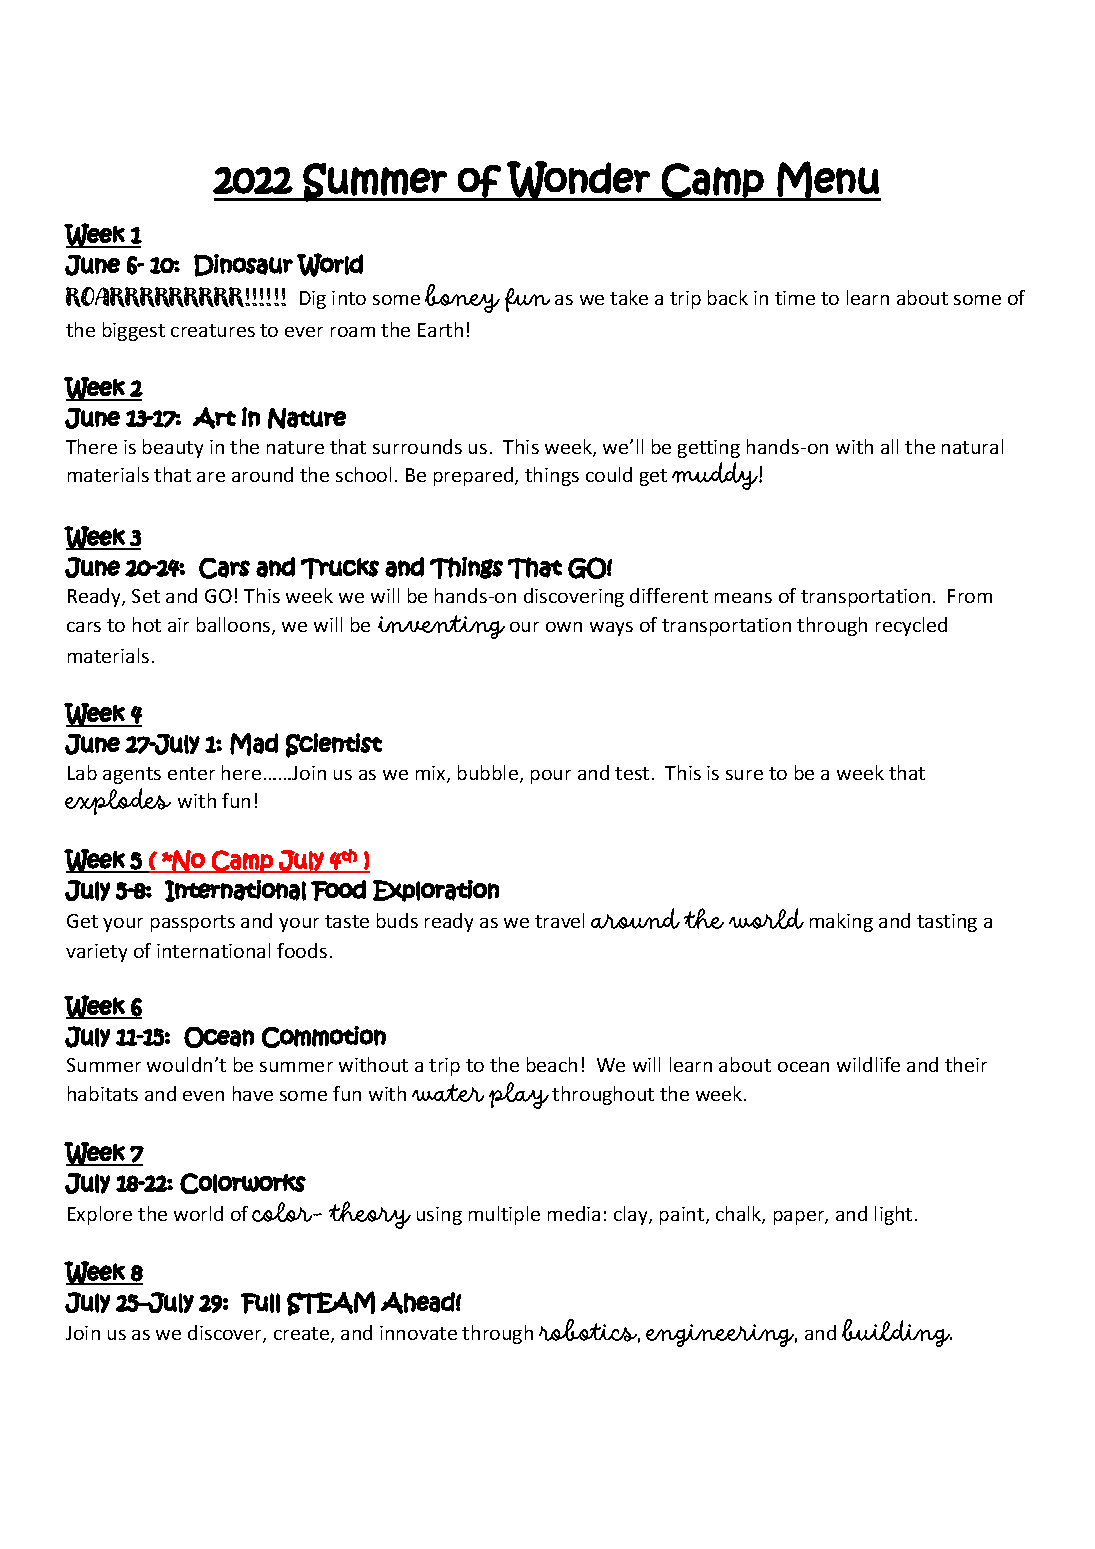 The height and width of the screenshot is (1549, 1095). Describe the element at coordinates (578, 181) in the screenshot. I see `Wonder` at that location.
